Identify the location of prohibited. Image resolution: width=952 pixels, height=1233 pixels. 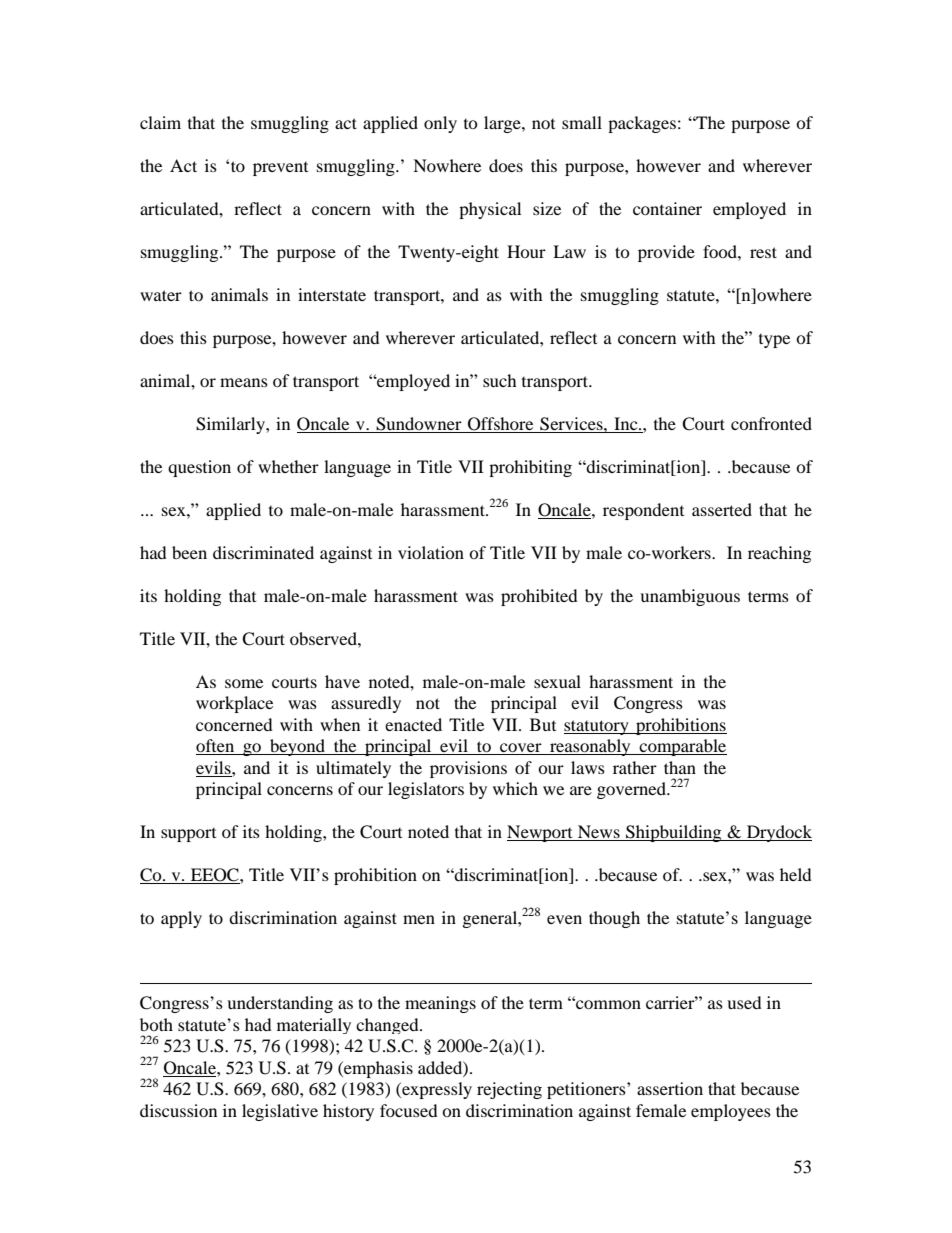
(539, 597).
